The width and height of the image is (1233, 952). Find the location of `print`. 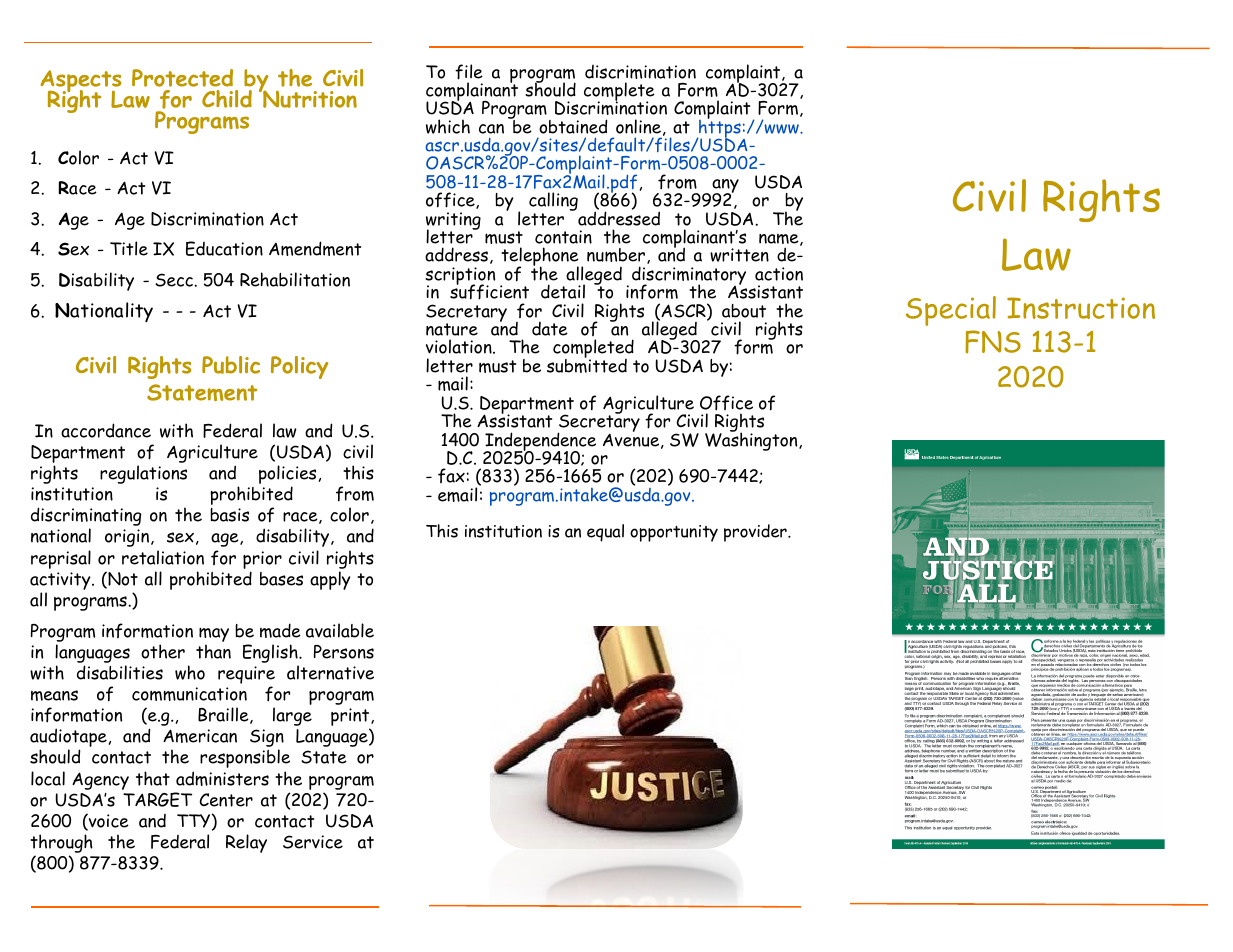

print is located at coordinates (351, 718).
